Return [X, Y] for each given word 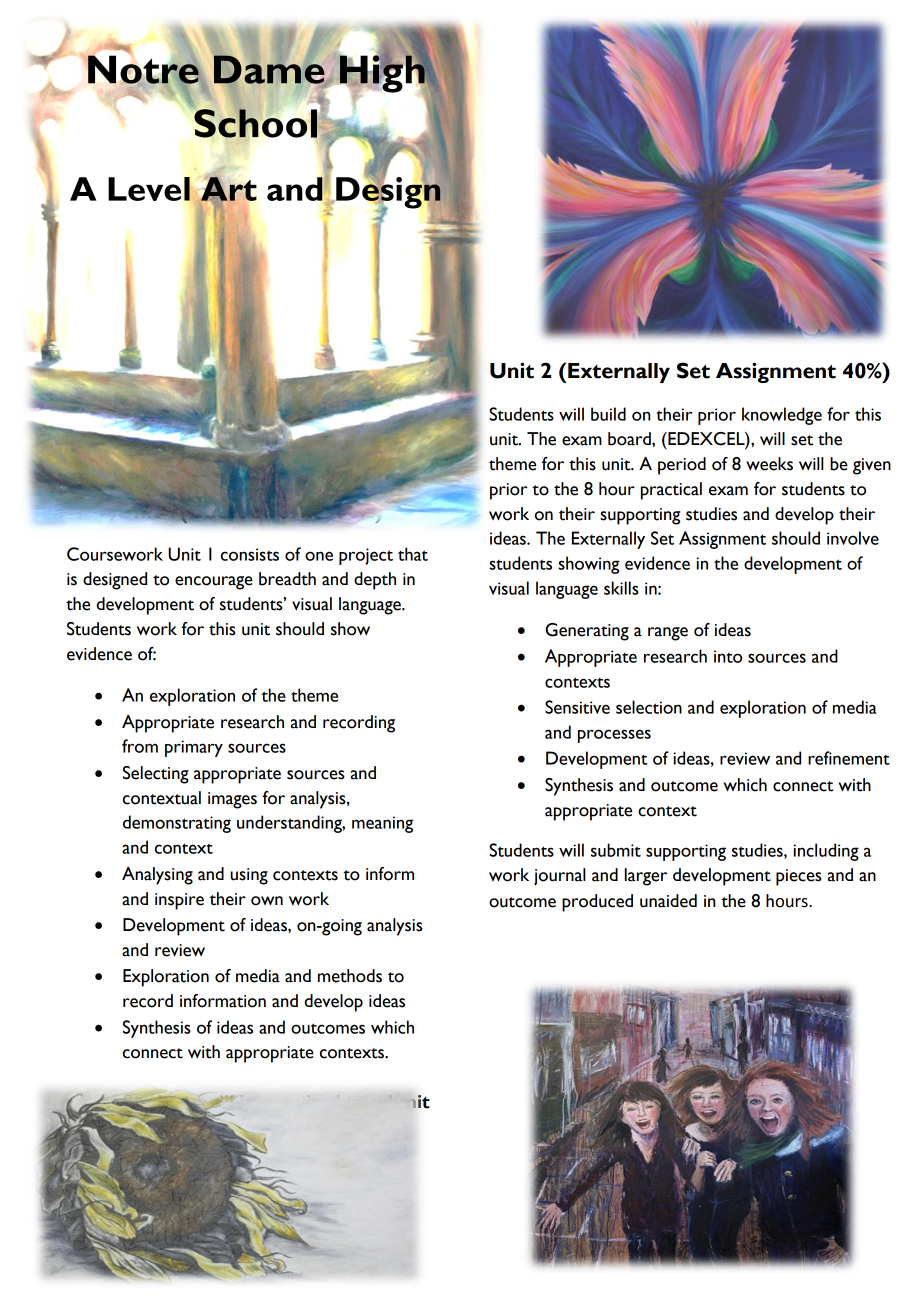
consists [250, 554]
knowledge [782, 416]
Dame [269, 69]
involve [853, 538]
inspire [179, 901]
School [255, 122]
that [413, 554]
